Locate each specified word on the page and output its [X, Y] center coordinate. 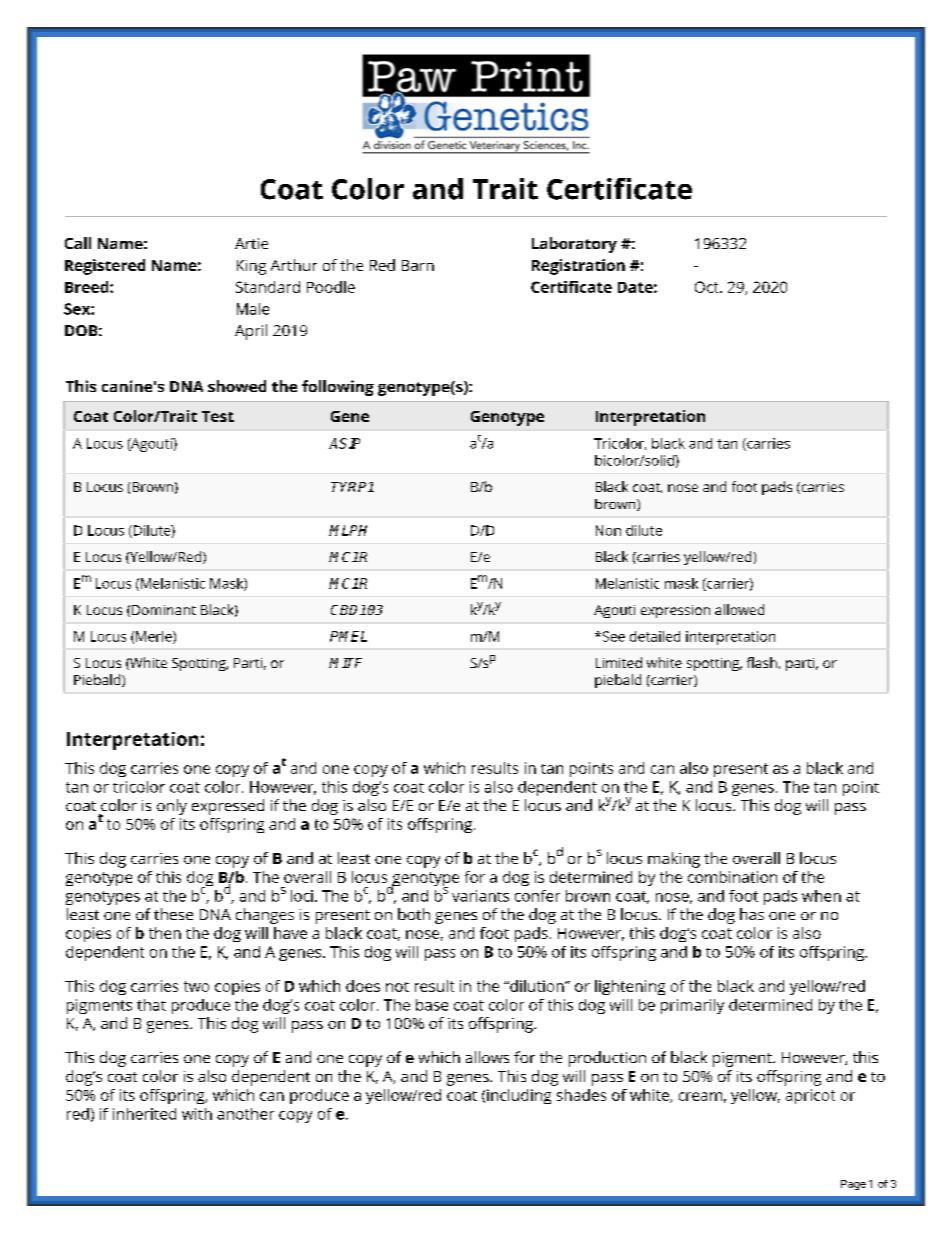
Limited [619, 662]
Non [608, 530]
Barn [418, 265]
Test [218, 416]
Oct [708, 287]
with [197, 1114]
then [165, 933]
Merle [155, 637]
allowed [739, 609]
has [752, 914]
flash [762, 662]
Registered [105, 267]
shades [581, 1095]
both [414, 914]
